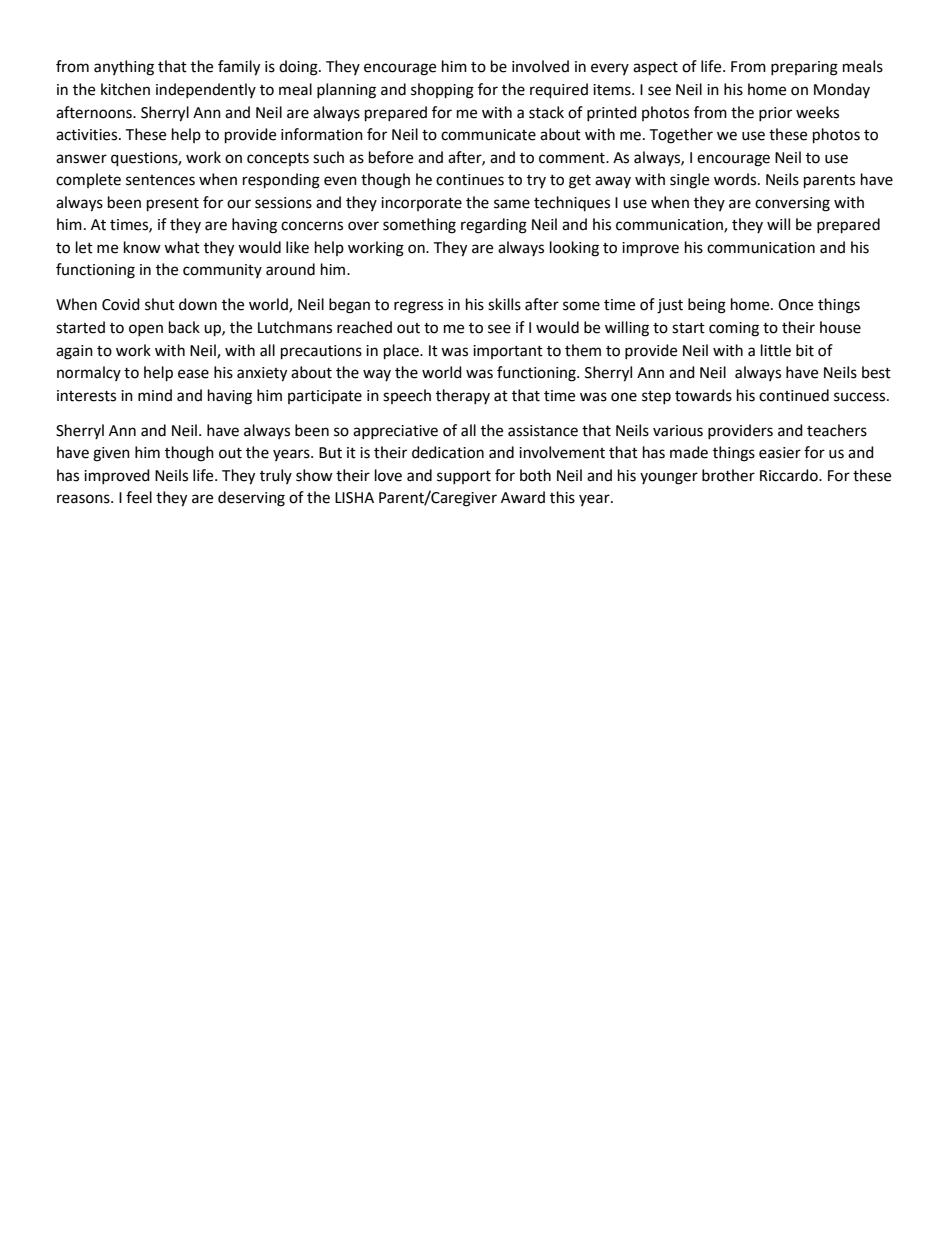 The image size is (952, 1233). What do you see at coordinates (470, 180) in the document?
I see `continues` at bounding box center [470, 180].
